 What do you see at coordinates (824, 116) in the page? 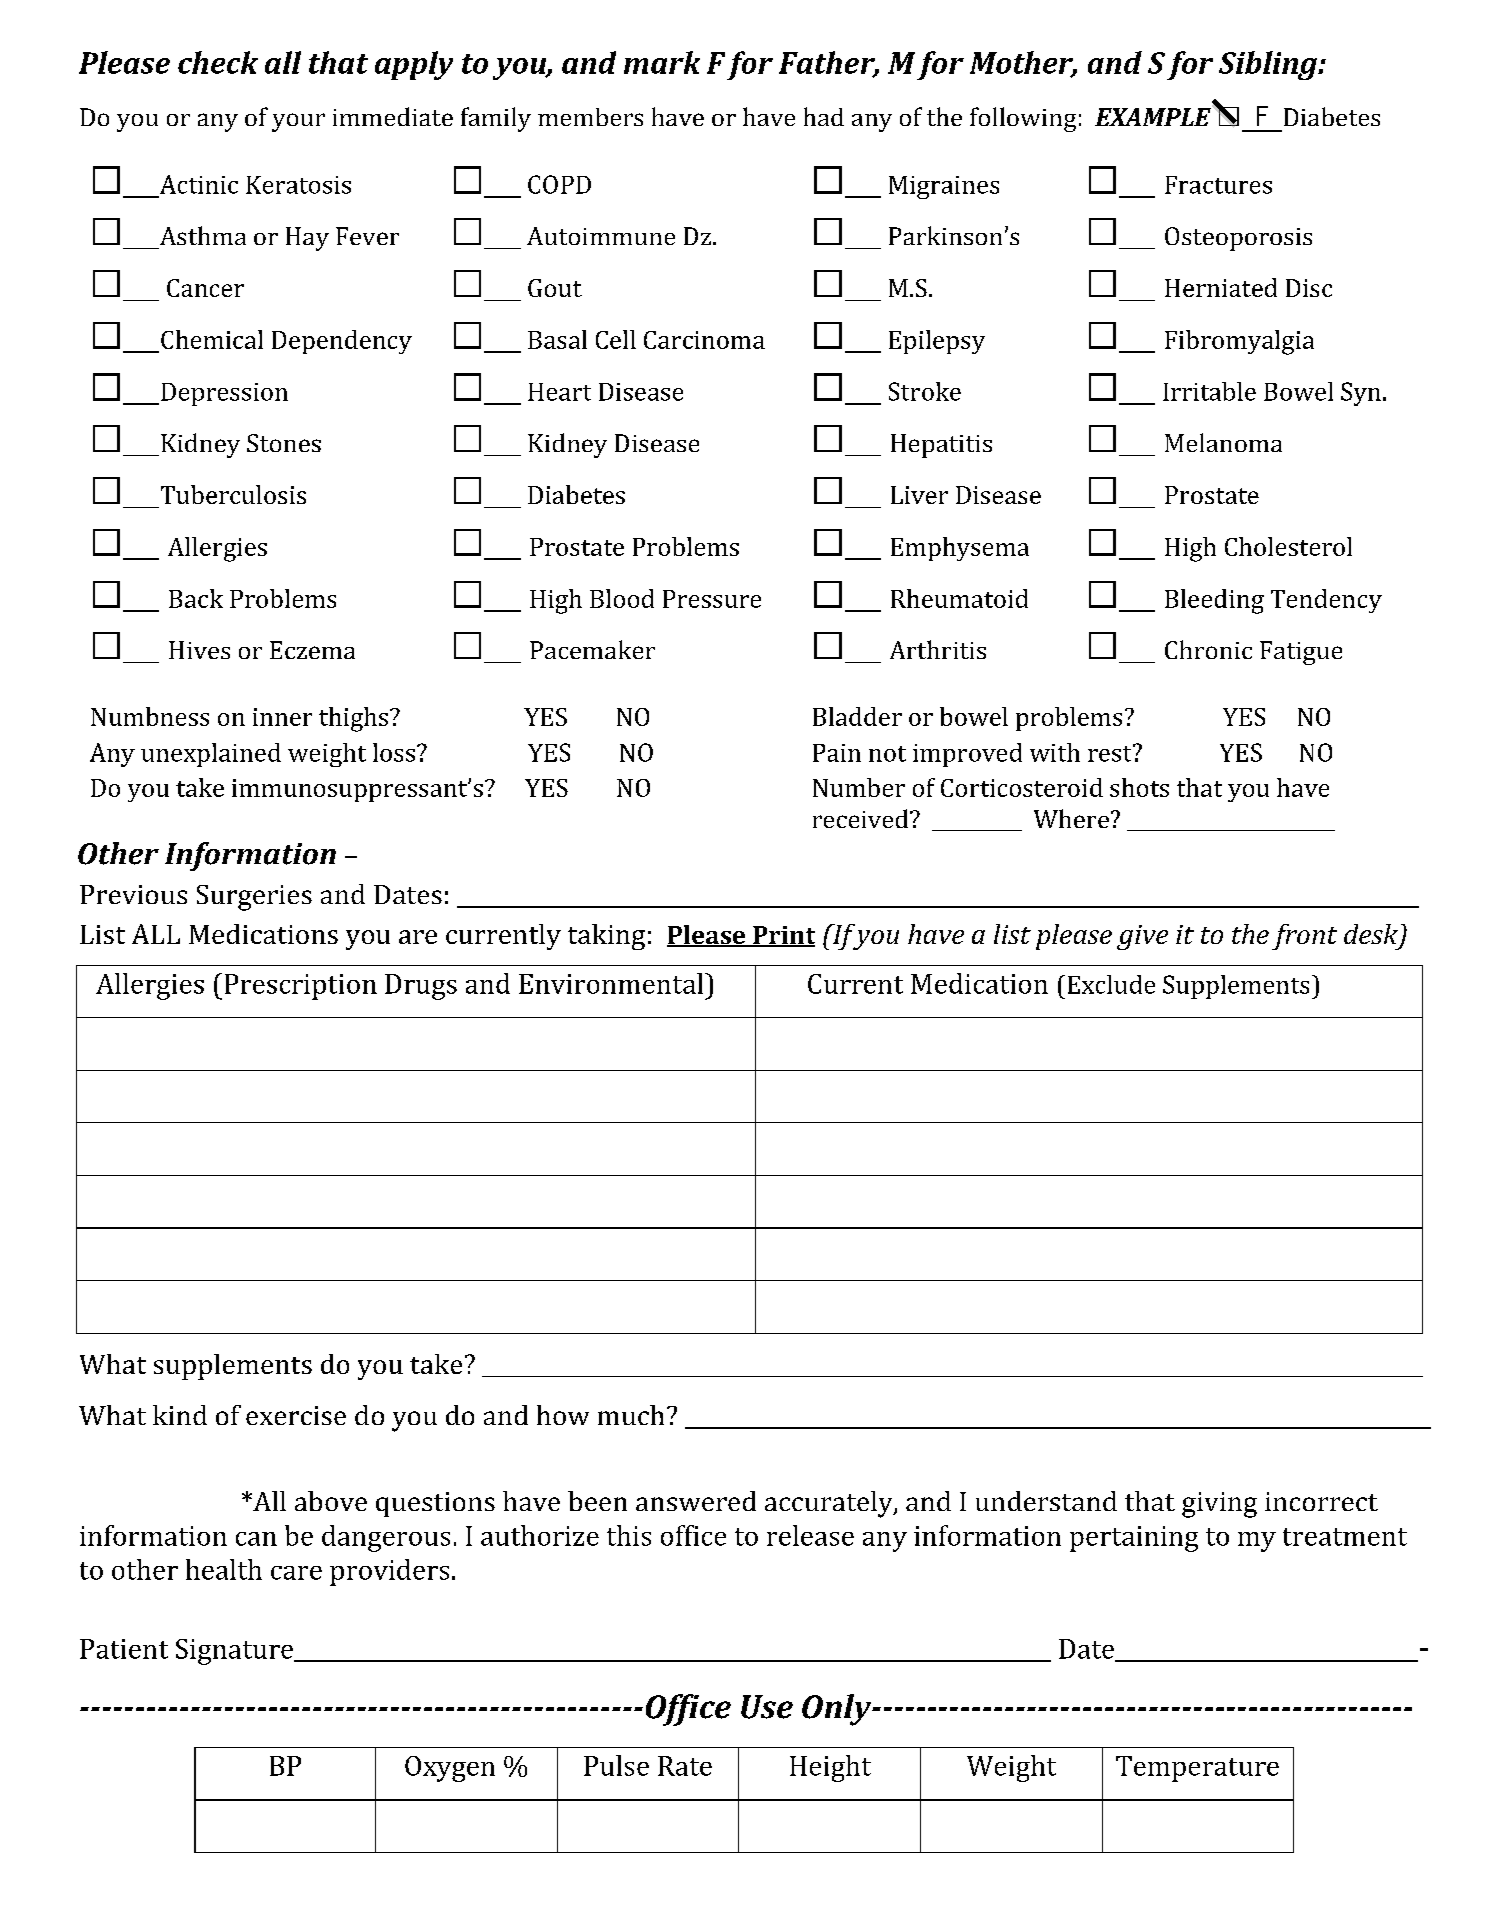
I see `had` at bounding box center [824, 116].
